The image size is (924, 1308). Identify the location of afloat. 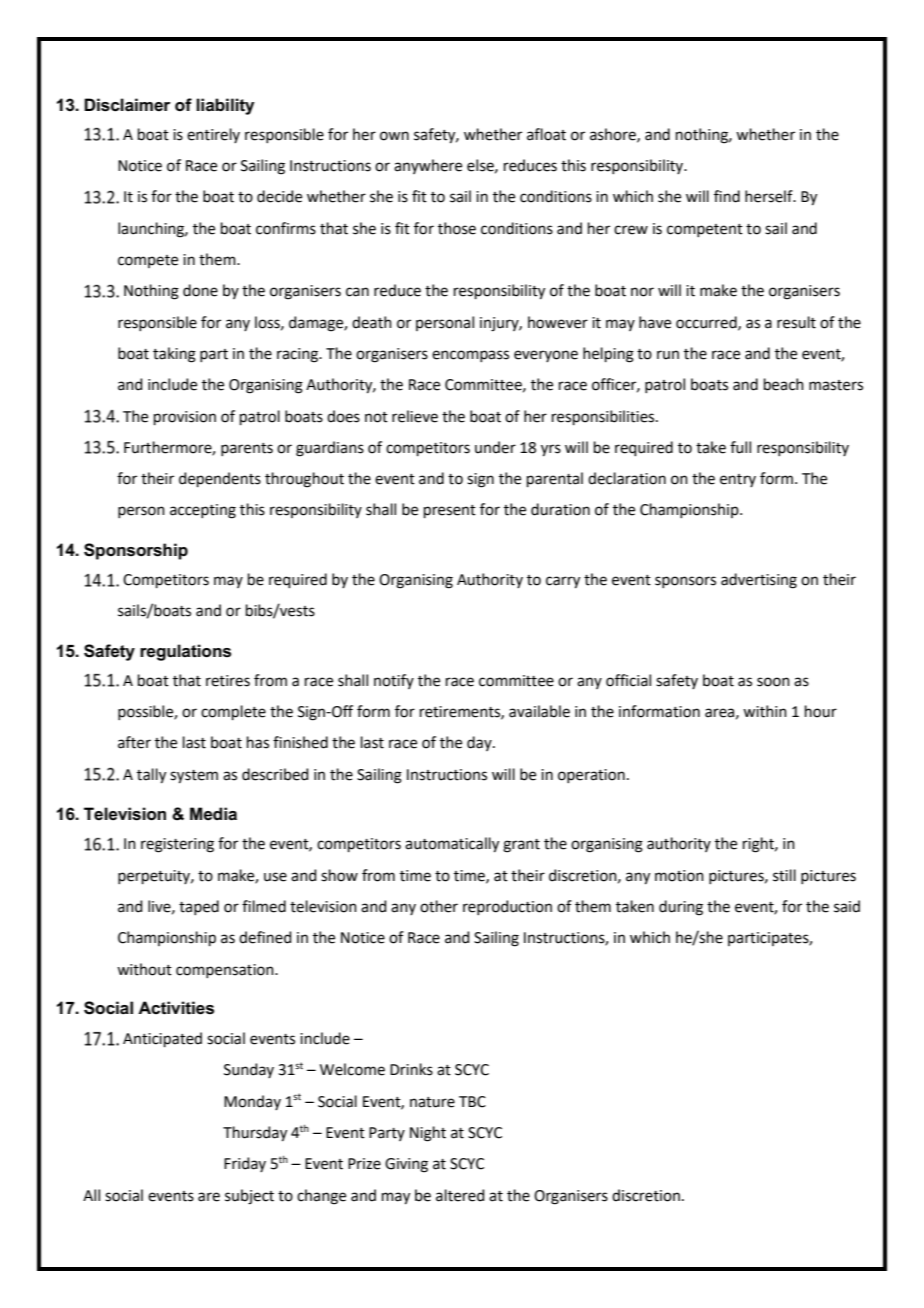
(546, 134).
